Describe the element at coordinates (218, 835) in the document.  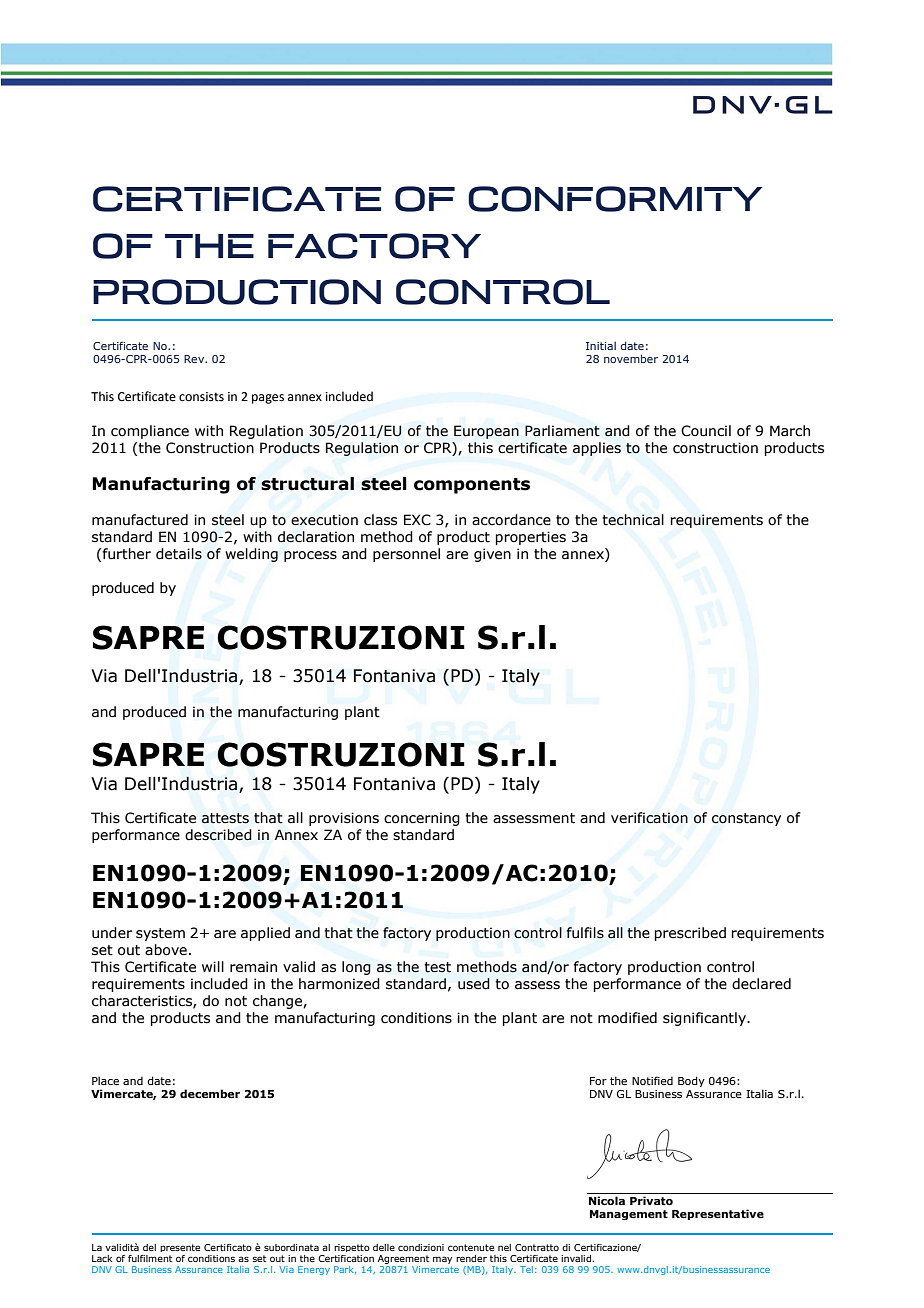
I see `described` at that location.
